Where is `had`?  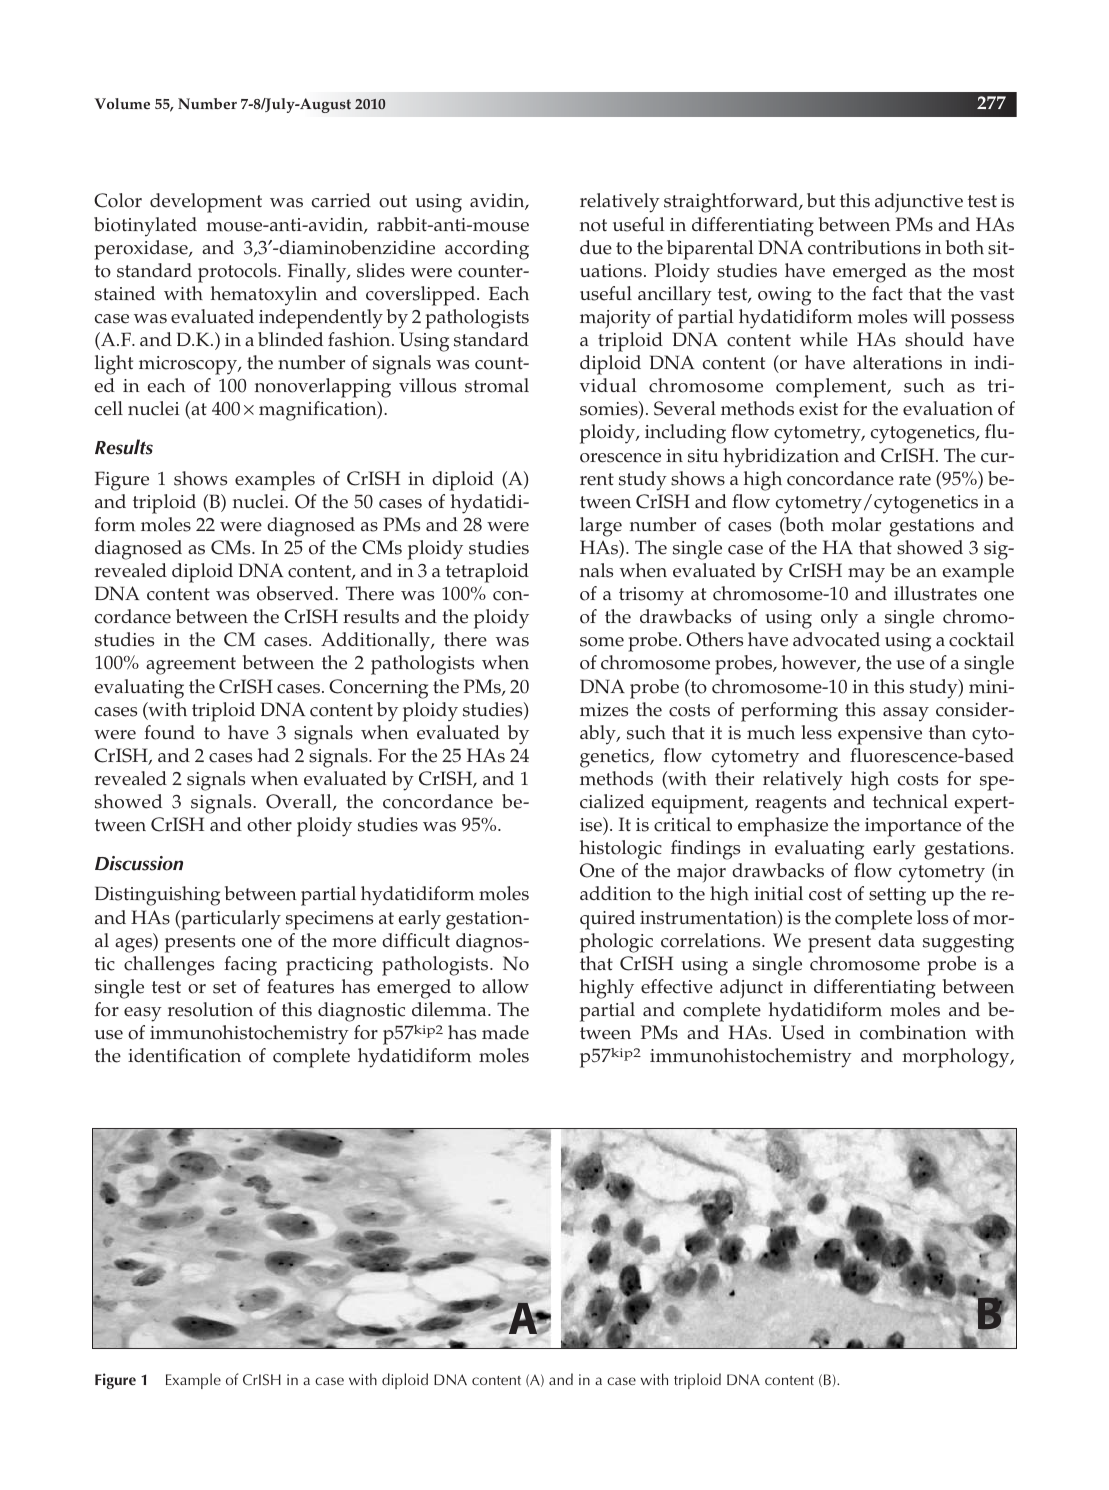 had is located at coordinates (273, 755).
